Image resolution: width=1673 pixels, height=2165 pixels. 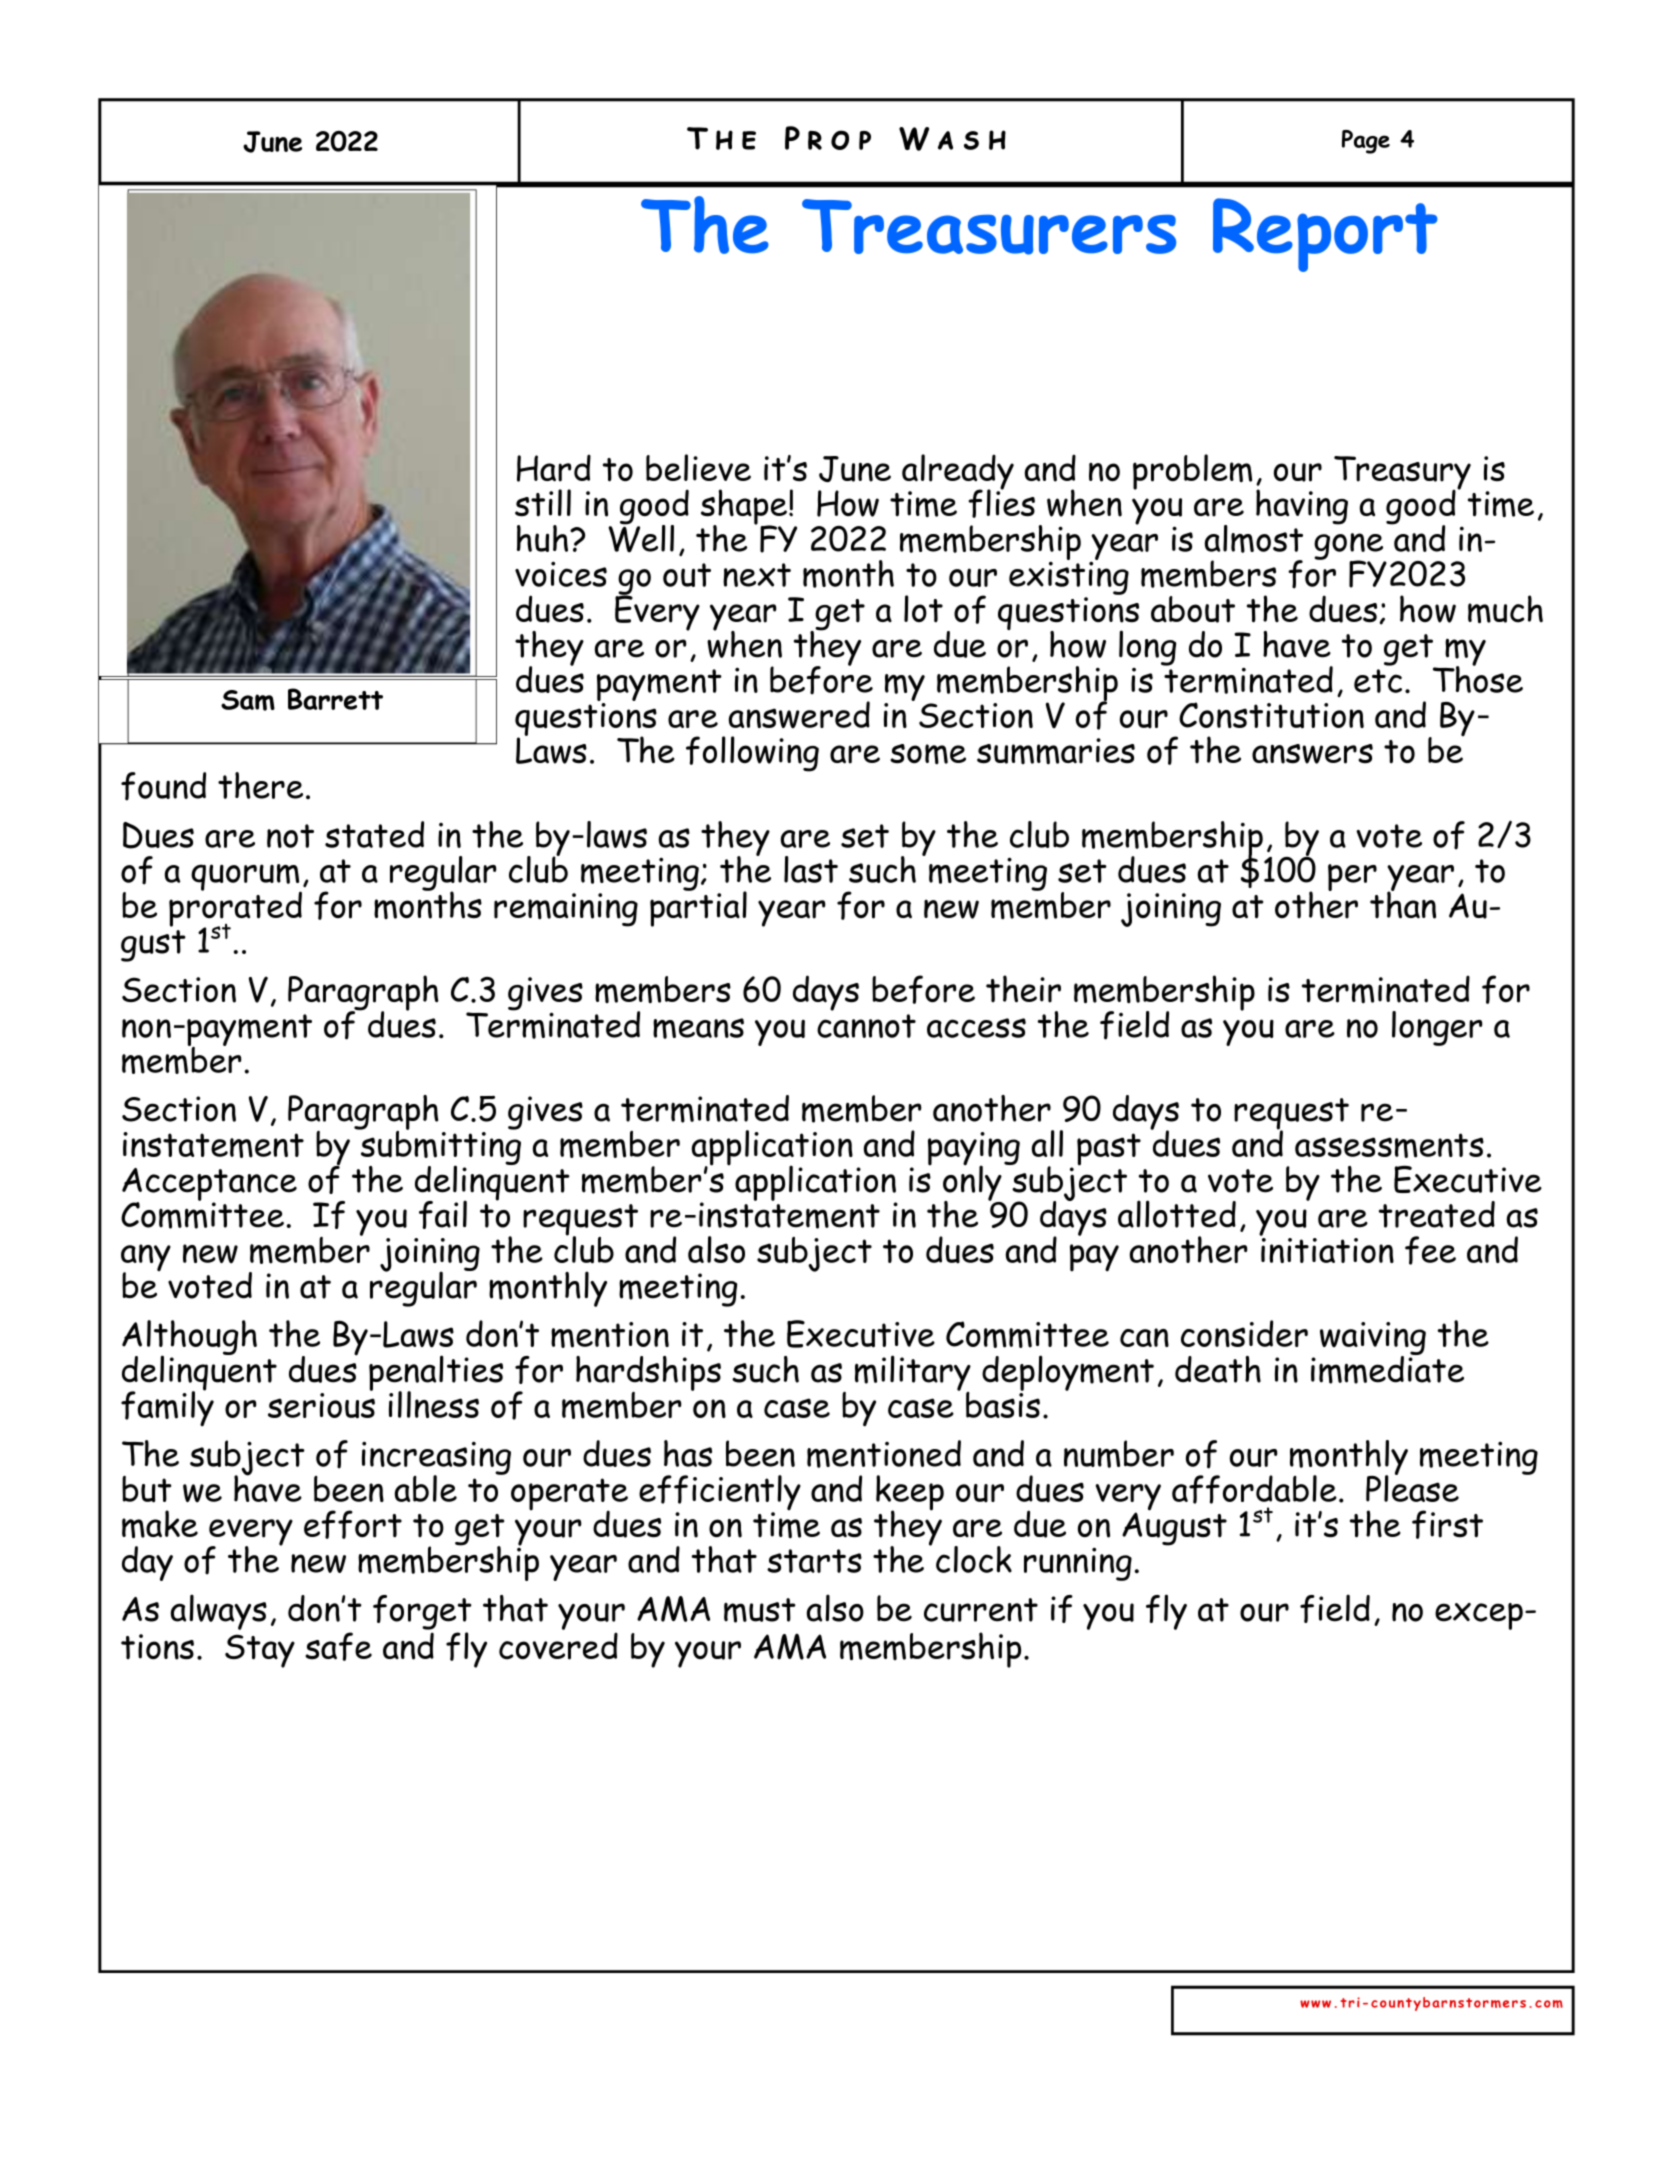 I want to click on submitting, so click(x=440, y=1148).
